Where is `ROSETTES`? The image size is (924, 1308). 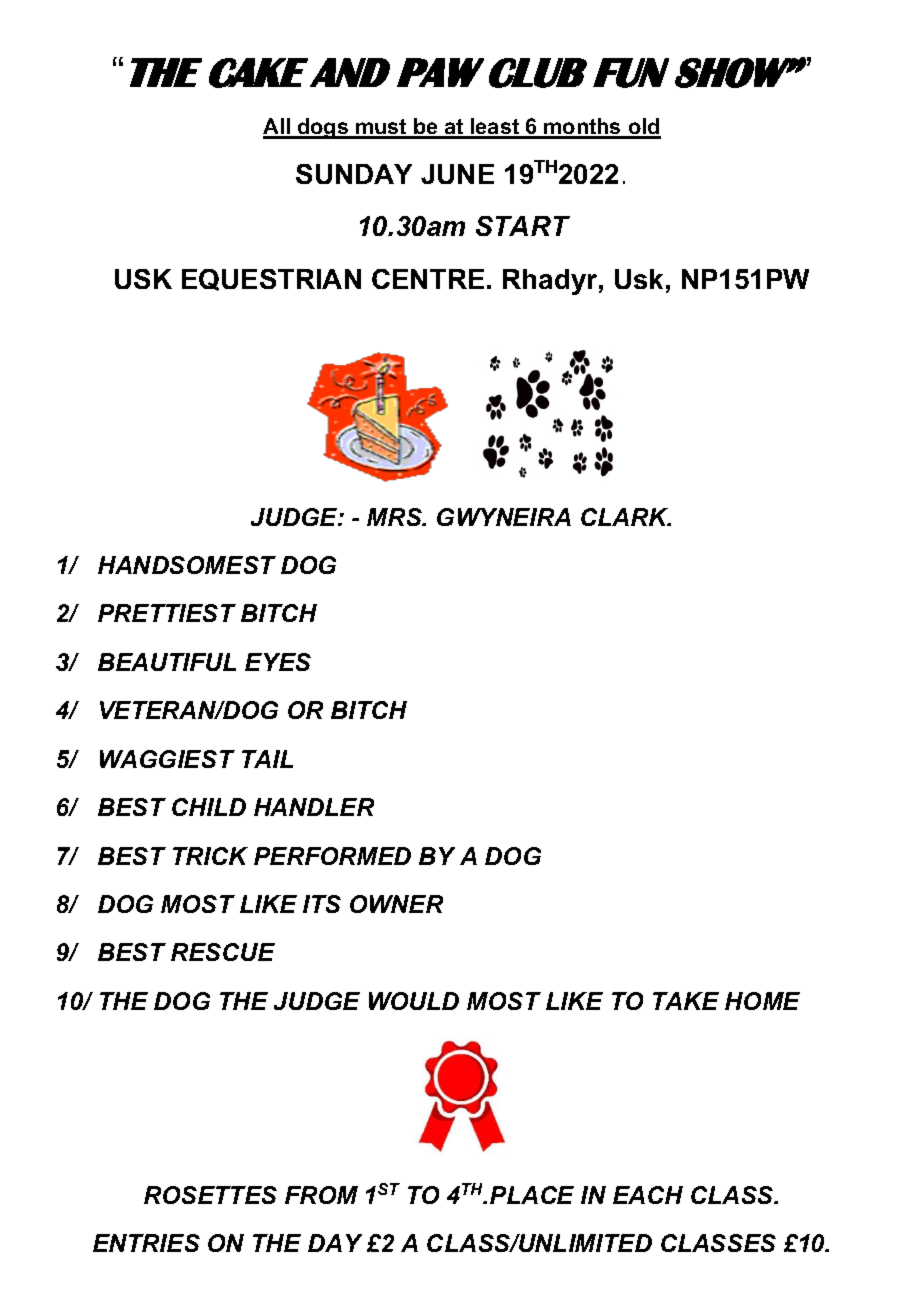 ROSETTES is located at coordinates (210, 1195).
